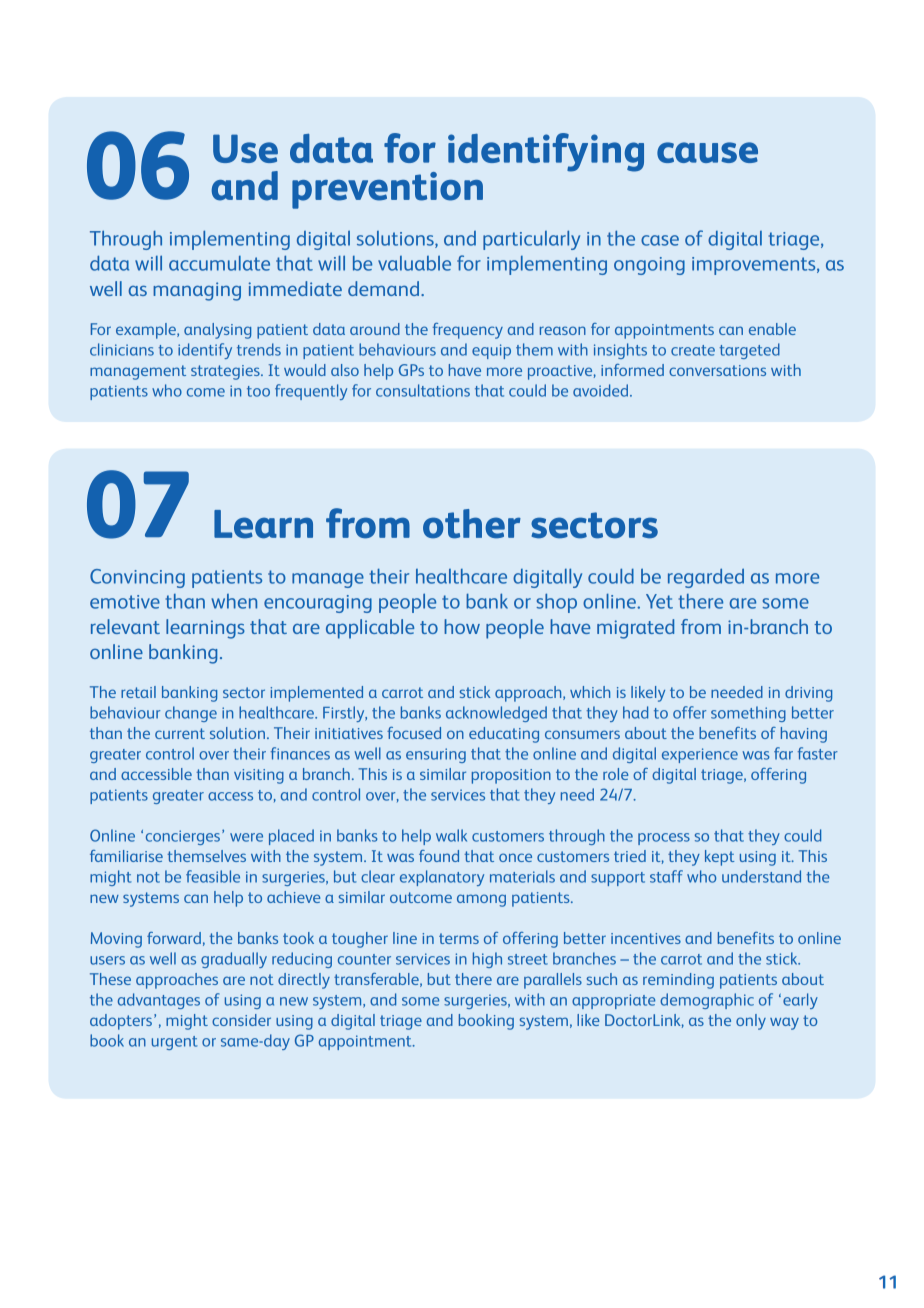 The width and height of the screenshot is (924, 1308). What do you see at coordinates (387, 190) in the screenshot?
I see `prevention` at bounding box center [387, 190].
